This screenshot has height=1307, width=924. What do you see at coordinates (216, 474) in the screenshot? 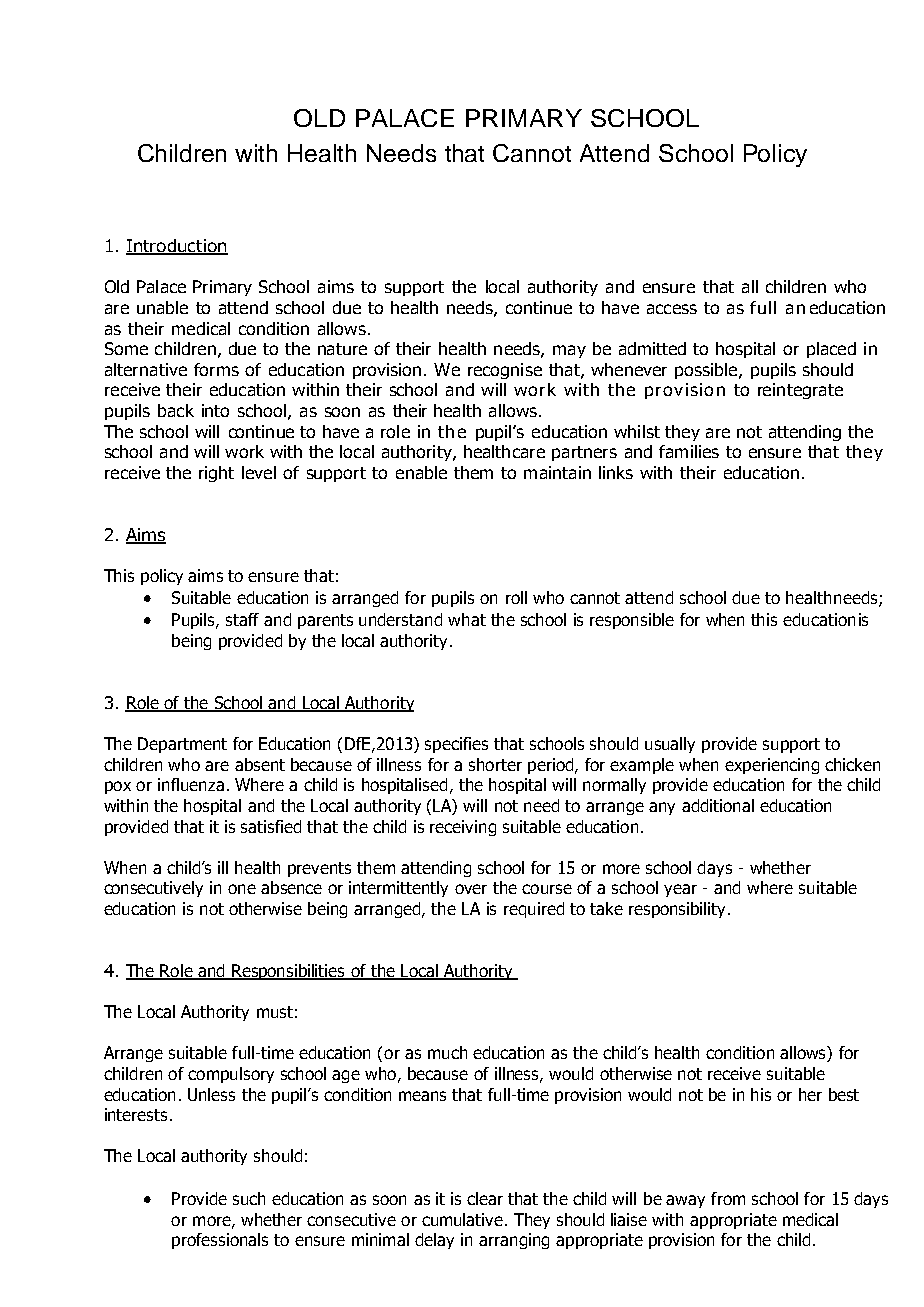
I see `right` at bounding box center [216, 474].
